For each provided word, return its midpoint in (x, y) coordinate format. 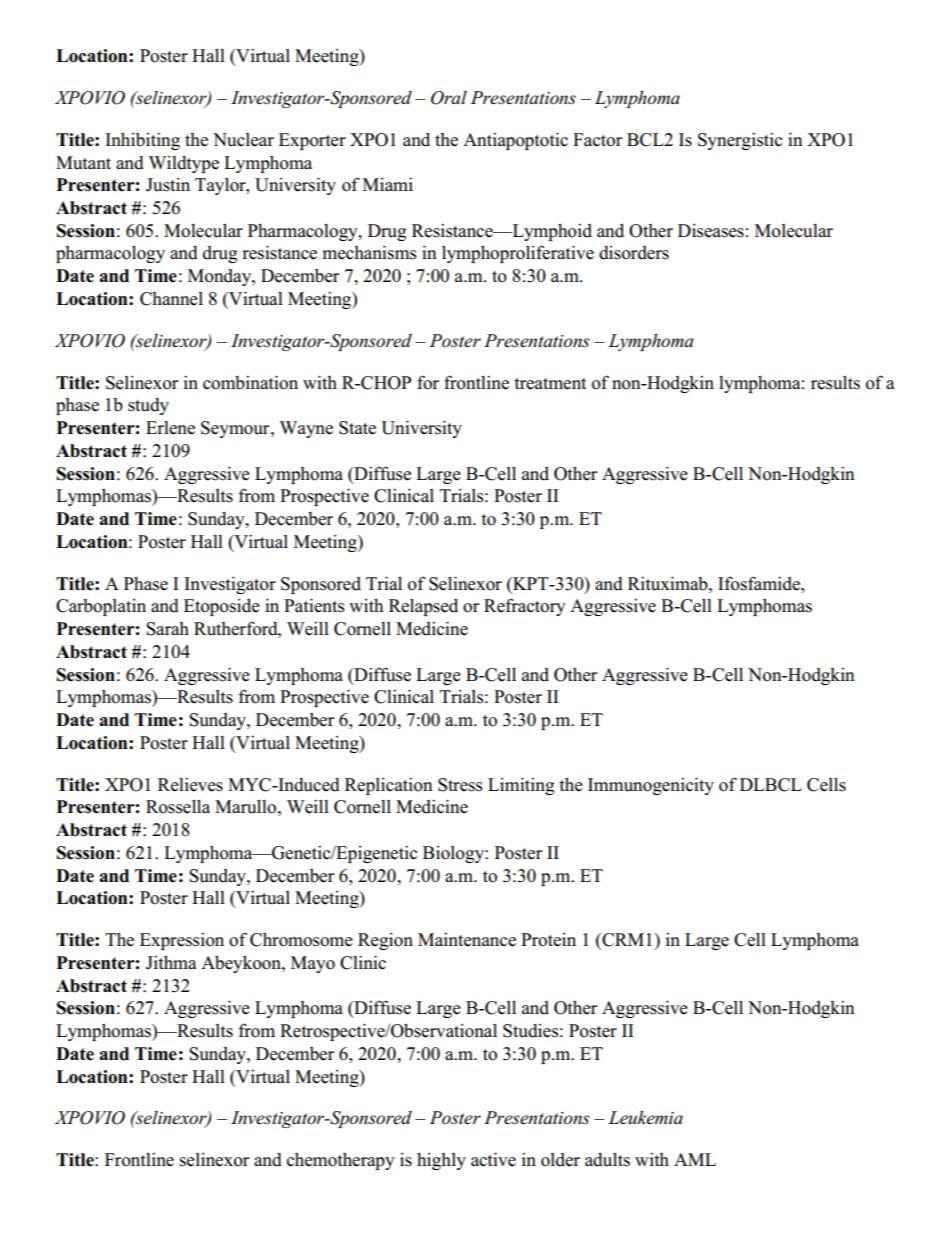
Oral (449, 98)
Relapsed (423, 607)
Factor (597, 140)
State (357, 428)
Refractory (525, 607)
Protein (548, 940)
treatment (550, 384)
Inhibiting (142, 141)
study (148, 406)
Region (385, 941)
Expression (182, 941)
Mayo (313, 964)
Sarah (167, 629)
